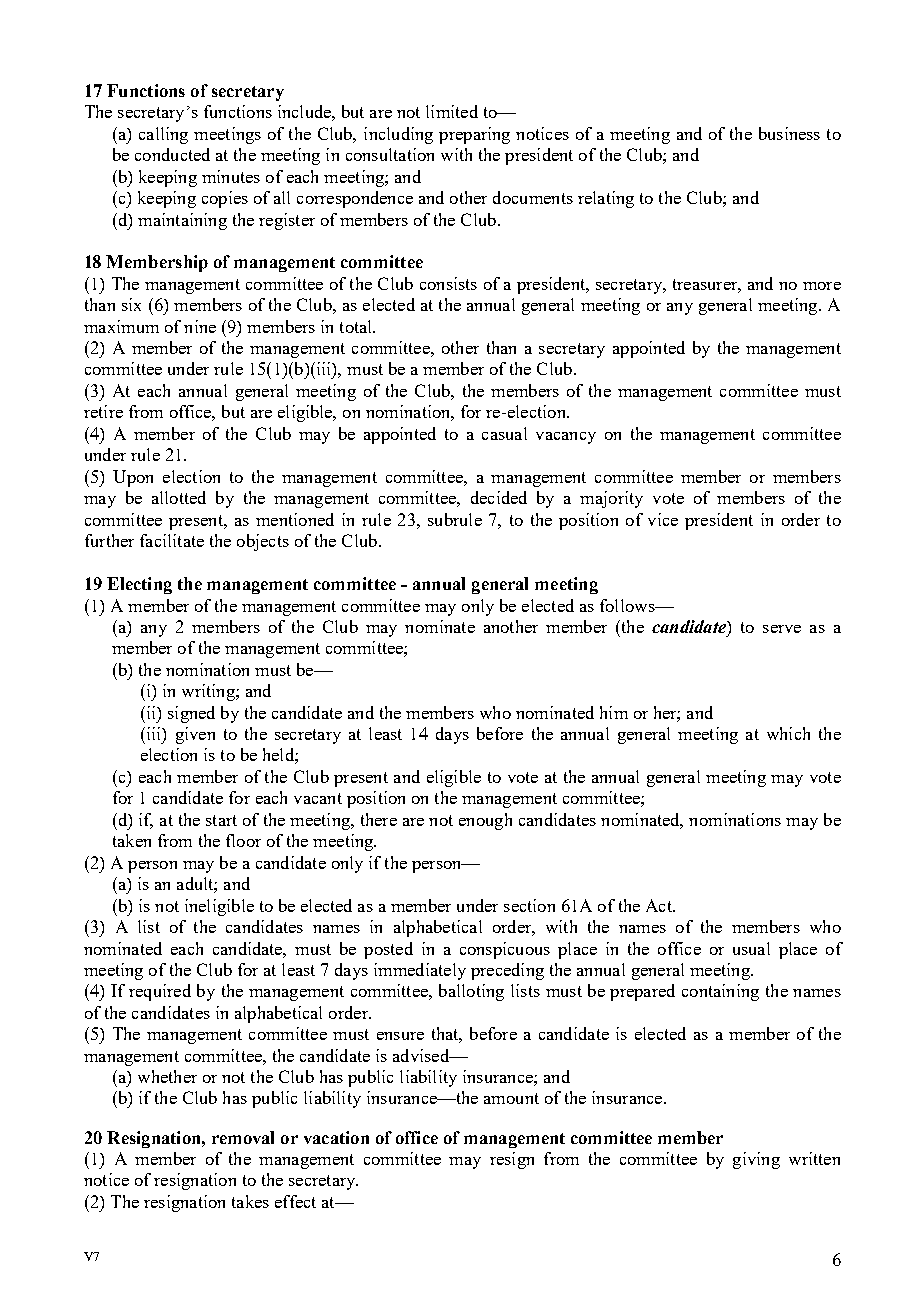 This screenshot has width=924, height=1308. I want to click on amount, so click(511, 1098).
